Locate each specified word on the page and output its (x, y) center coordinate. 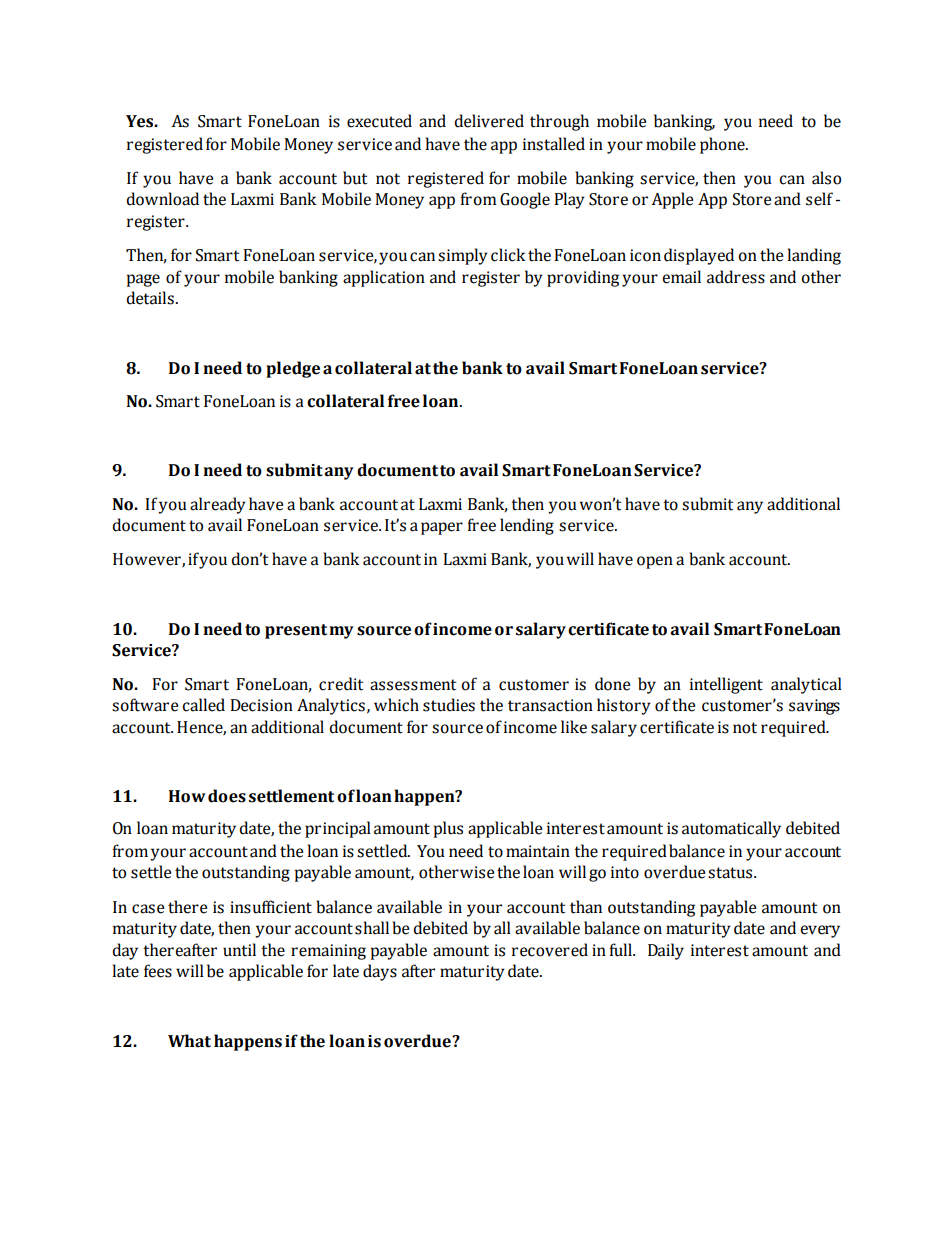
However (148, 560)
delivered (489, 121)
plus (448, 829)
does (227, 796)
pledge (293, 369)
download (162, 199)
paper (442, 528)
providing (583, 278)
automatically (731, 829)
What (189, 1041)
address (736, 277)
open (655, 562)
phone (723, 145)
